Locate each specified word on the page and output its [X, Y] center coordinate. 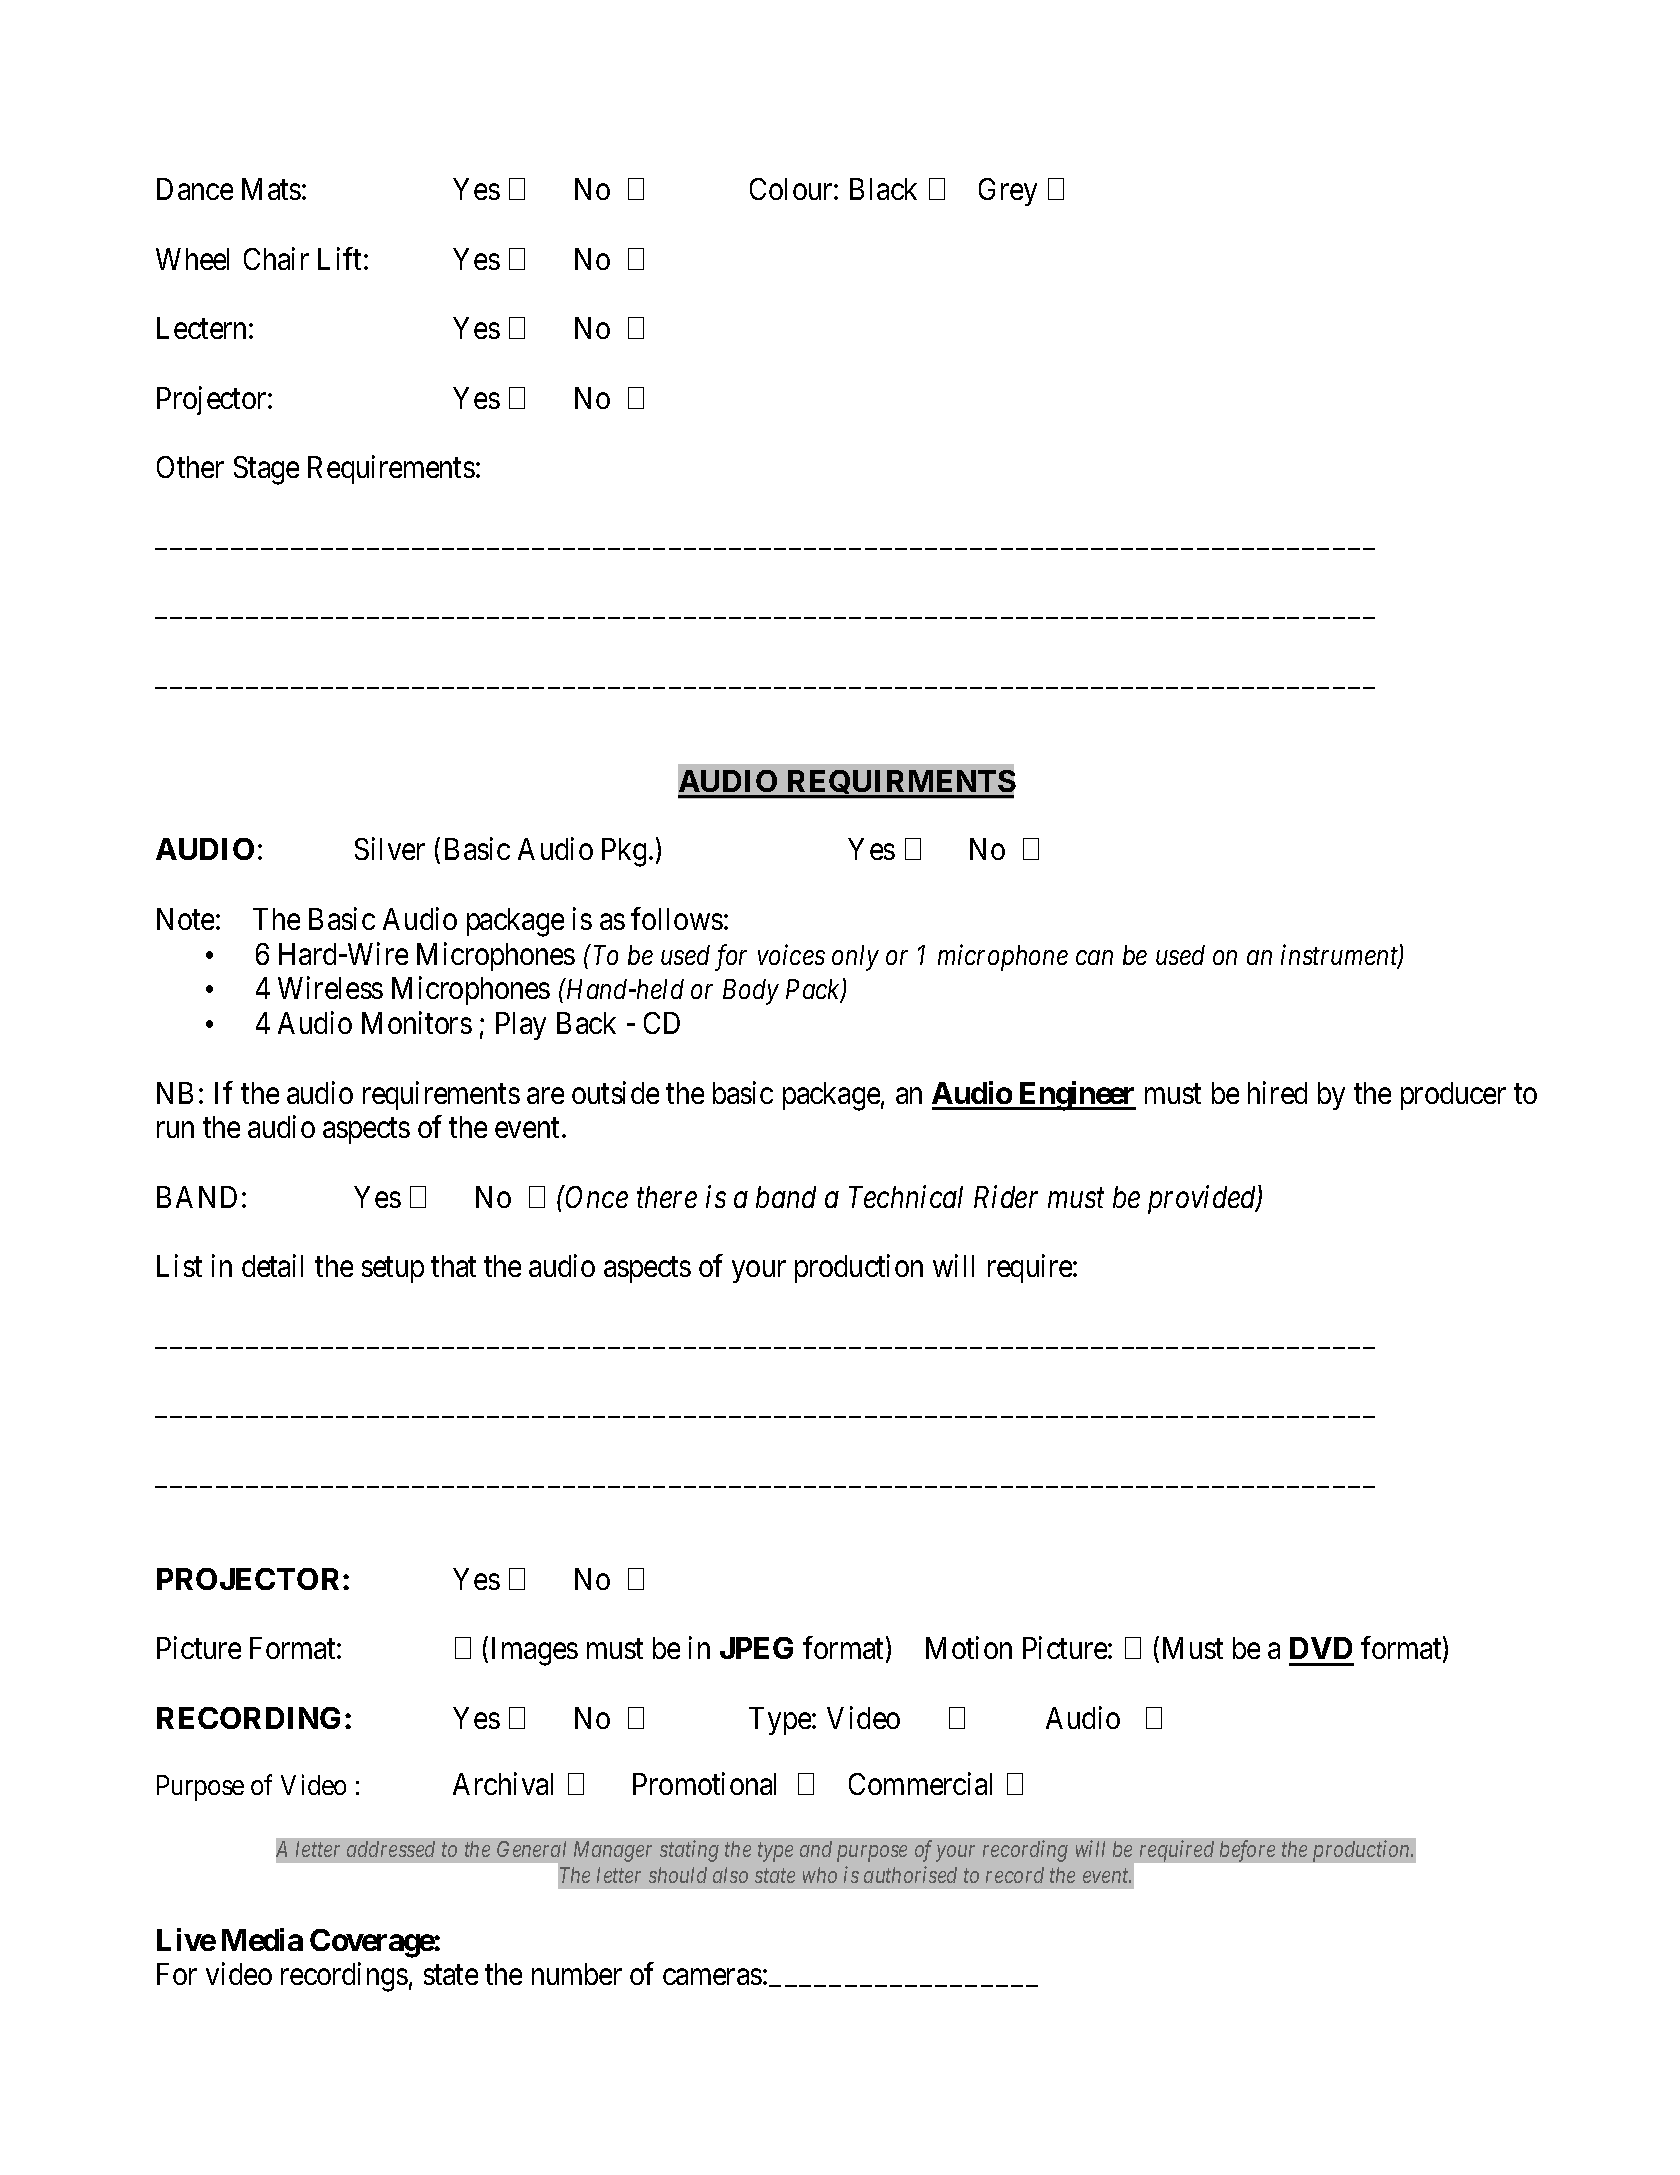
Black [883, 189]
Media [262, 1939]
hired [1277, 1092]
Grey [1008, 192]
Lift [339, 258]
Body [751, 992]
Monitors [417, 1022]
